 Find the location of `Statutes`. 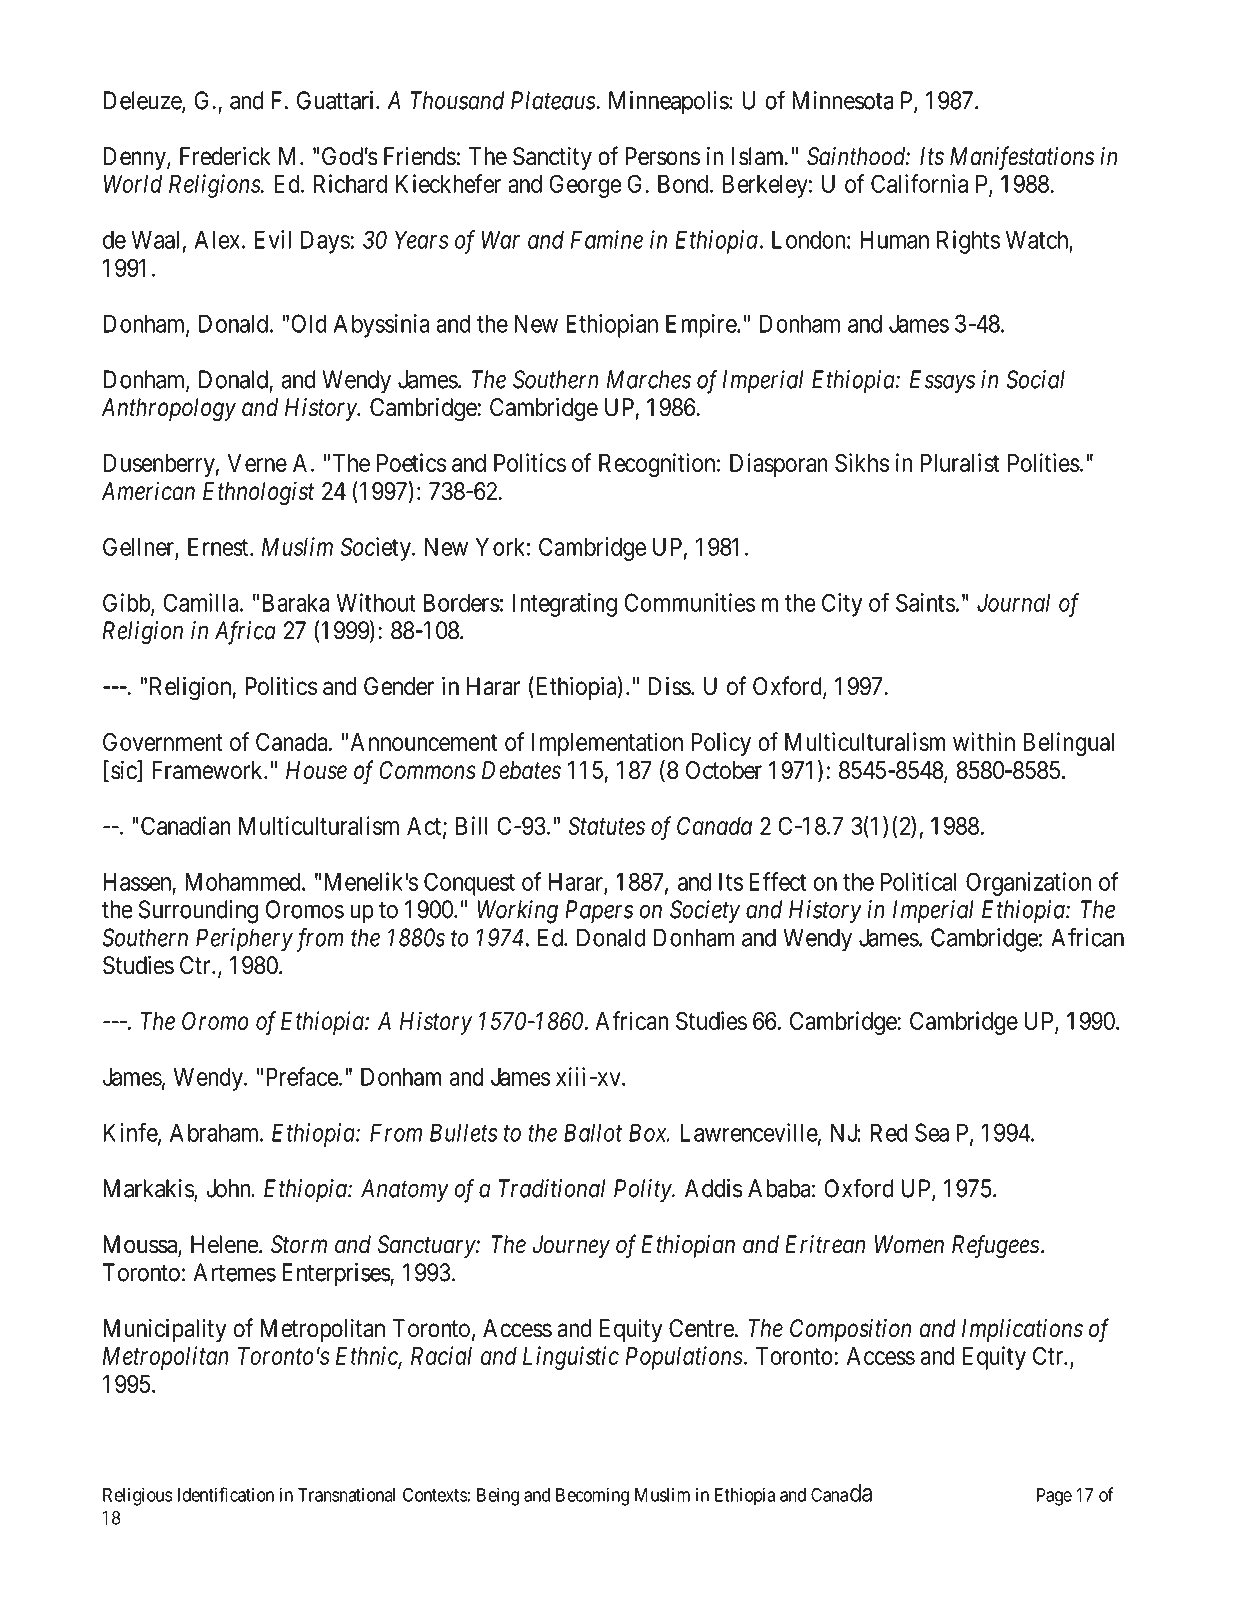

Statutes is located at coordinates (606, 825).
